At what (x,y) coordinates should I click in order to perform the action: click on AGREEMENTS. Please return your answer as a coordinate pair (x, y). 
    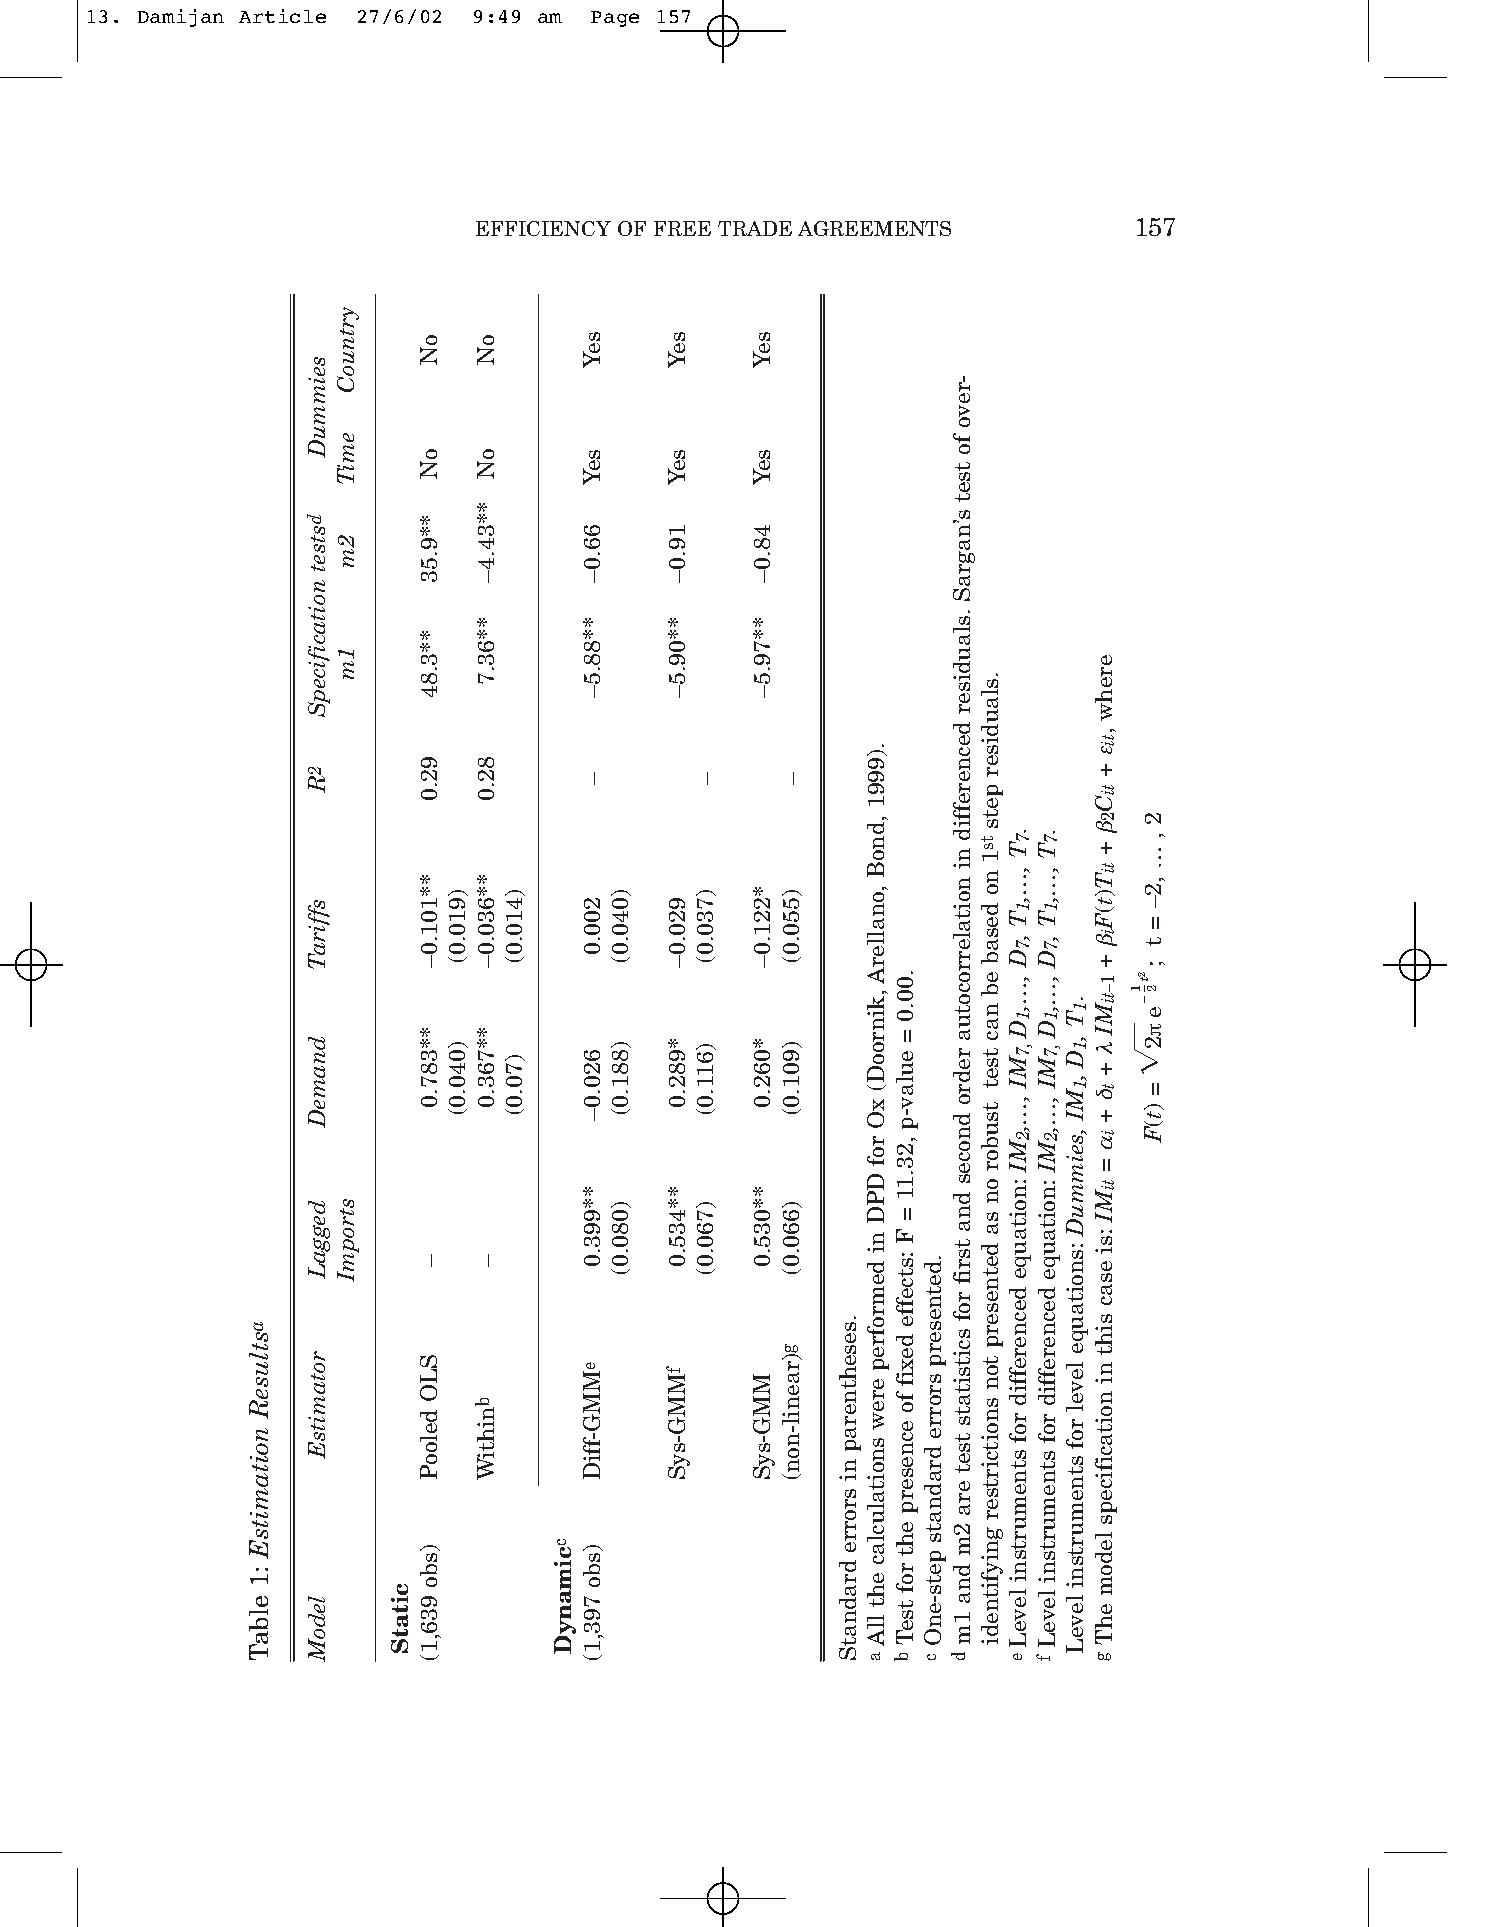
    Looking at the image, I should click on (874, 228).
